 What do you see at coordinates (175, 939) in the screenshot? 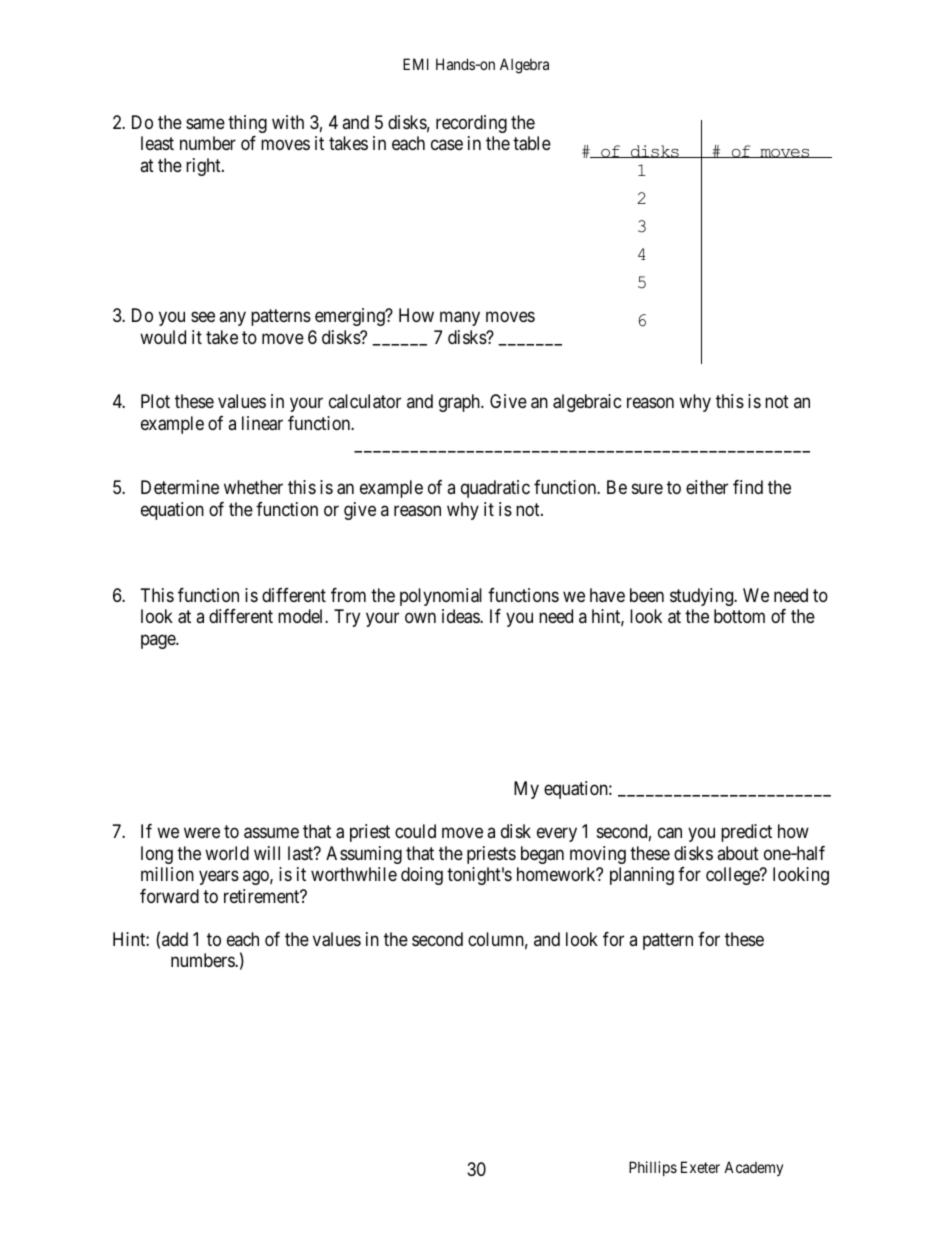
I see `add` at bounding box center [175, 939].
